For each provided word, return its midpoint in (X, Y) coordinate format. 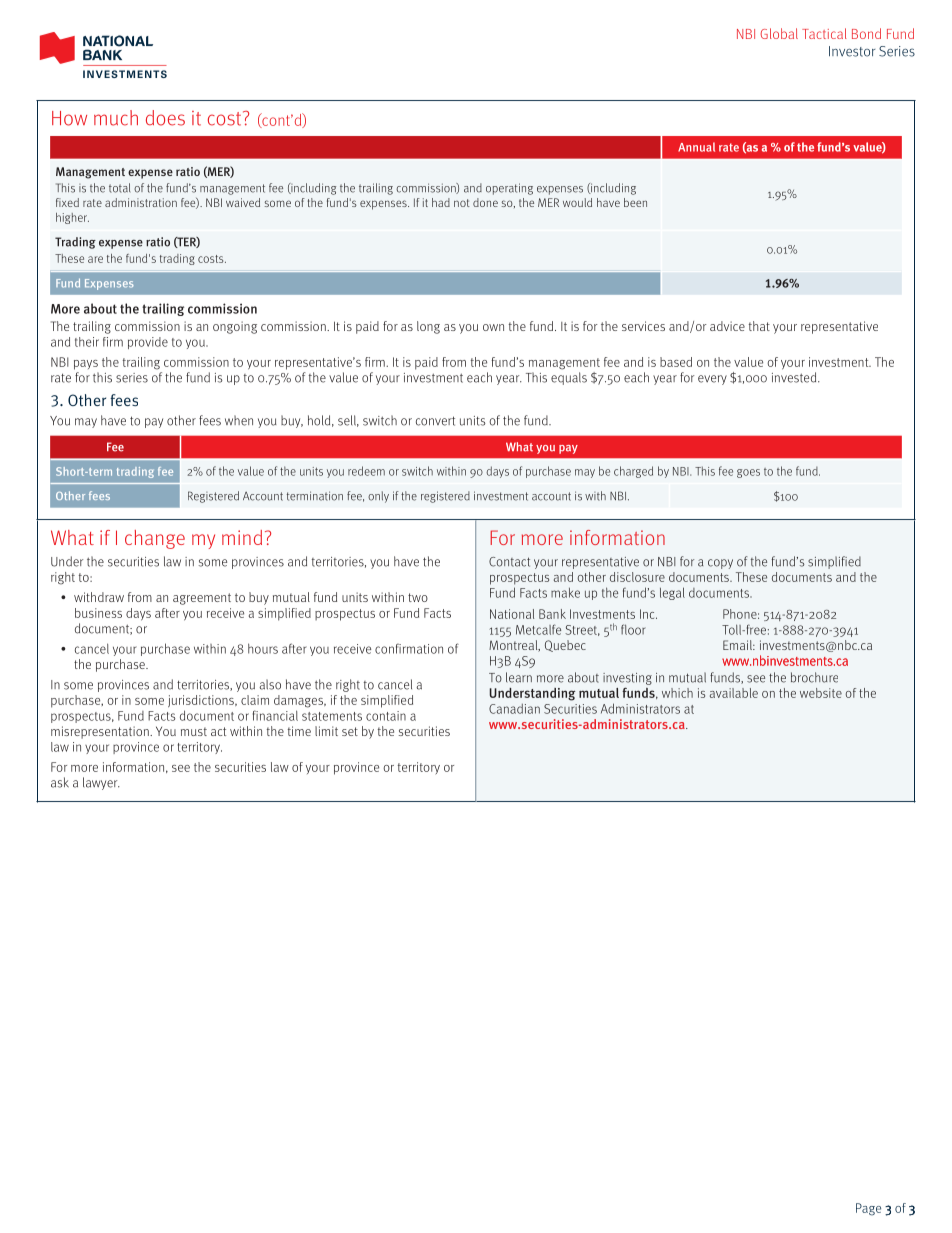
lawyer (101, 783)
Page (868, 1209)
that (759, 326)
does (165, 118)
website (821, 693)
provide (148, 343)
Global (779, 33)
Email (738, 645)
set (350, 731)
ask (60, 782)
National (512, 614)
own (493, 327)
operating (509, 189)
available (734, 693)
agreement (202, 599)
